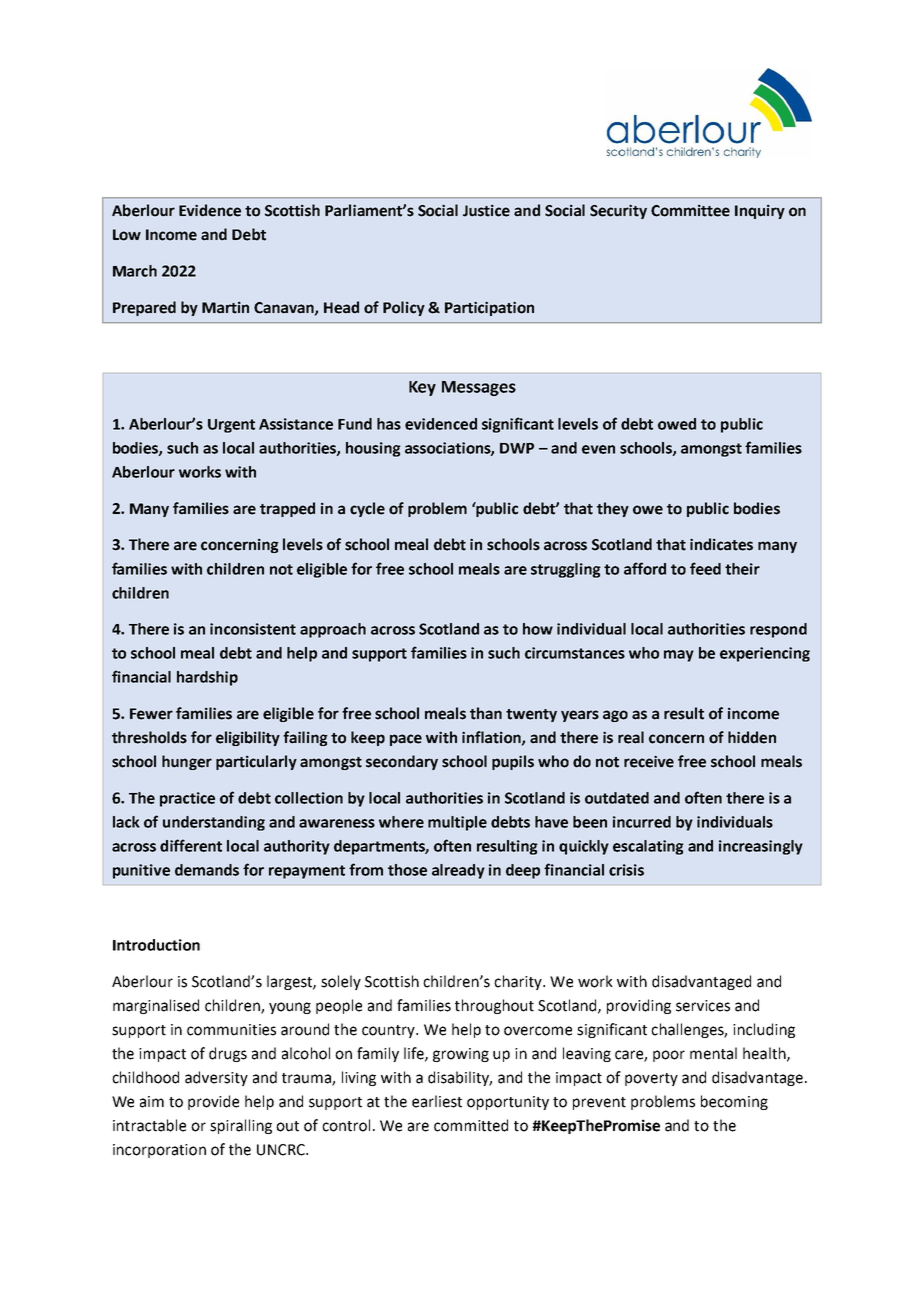 Image resolution: width=924 pixels, height=1308 pixels. I want to click on Justice, so click(486, 210).
